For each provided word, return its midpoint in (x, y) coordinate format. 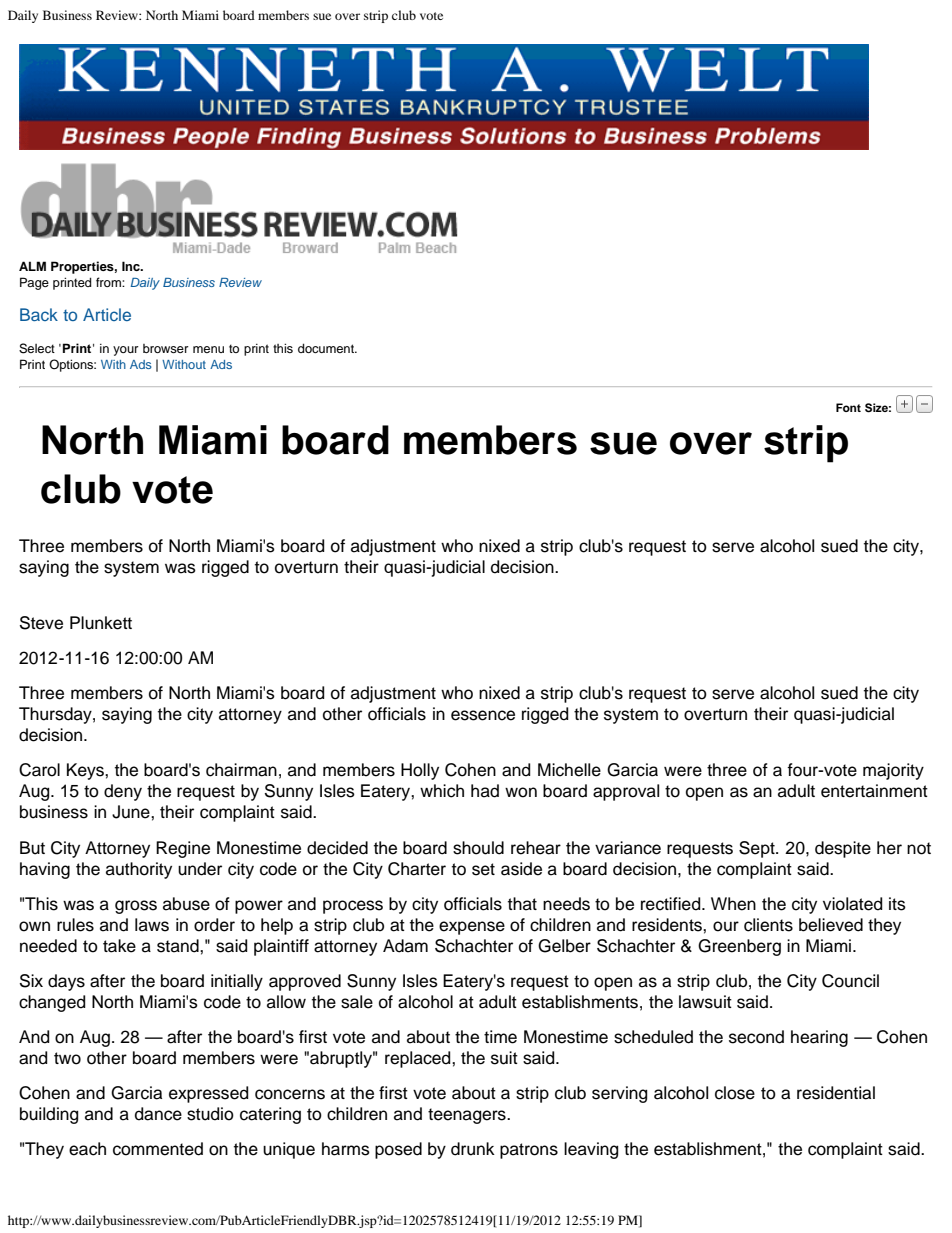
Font (848, 407)
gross (136, 907)
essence (483, 715)
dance (158, 1114)
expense (472, 928)
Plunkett (101, 623)
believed (831, 925)
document (327, 348)
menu (208, 349)
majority (893, 771)
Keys (86, 771)
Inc (132, 266)
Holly (420, 771)
